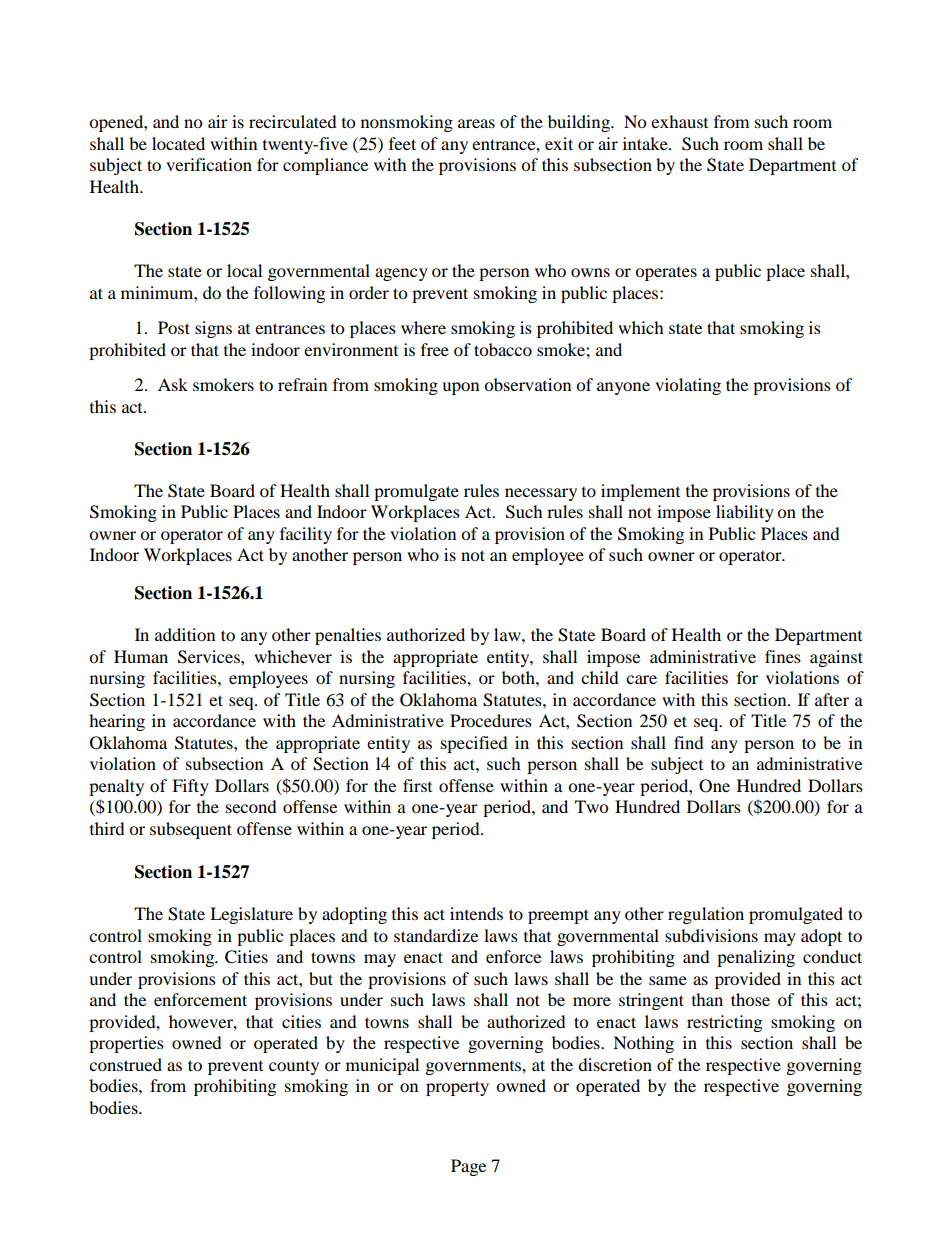 The height and width of the image is (1233, 952). What do you see at coordinates (251, 915) in the image?
I see `Legislature` at bounding box center [251, 915].
